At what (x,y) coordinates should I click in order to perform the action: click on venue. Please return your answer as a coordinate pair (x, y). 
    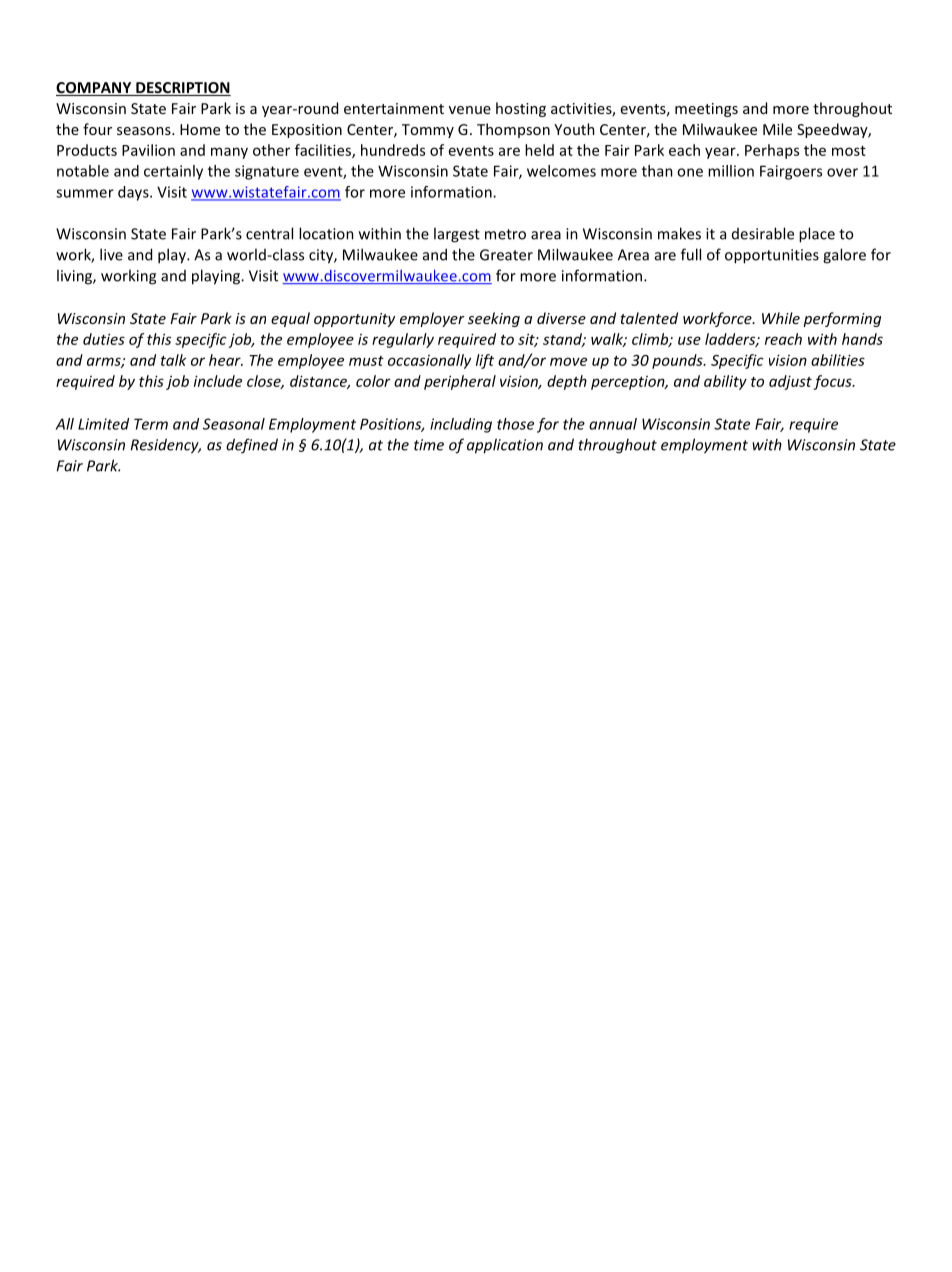
    Looking at the image, I should click on (470, 110).
